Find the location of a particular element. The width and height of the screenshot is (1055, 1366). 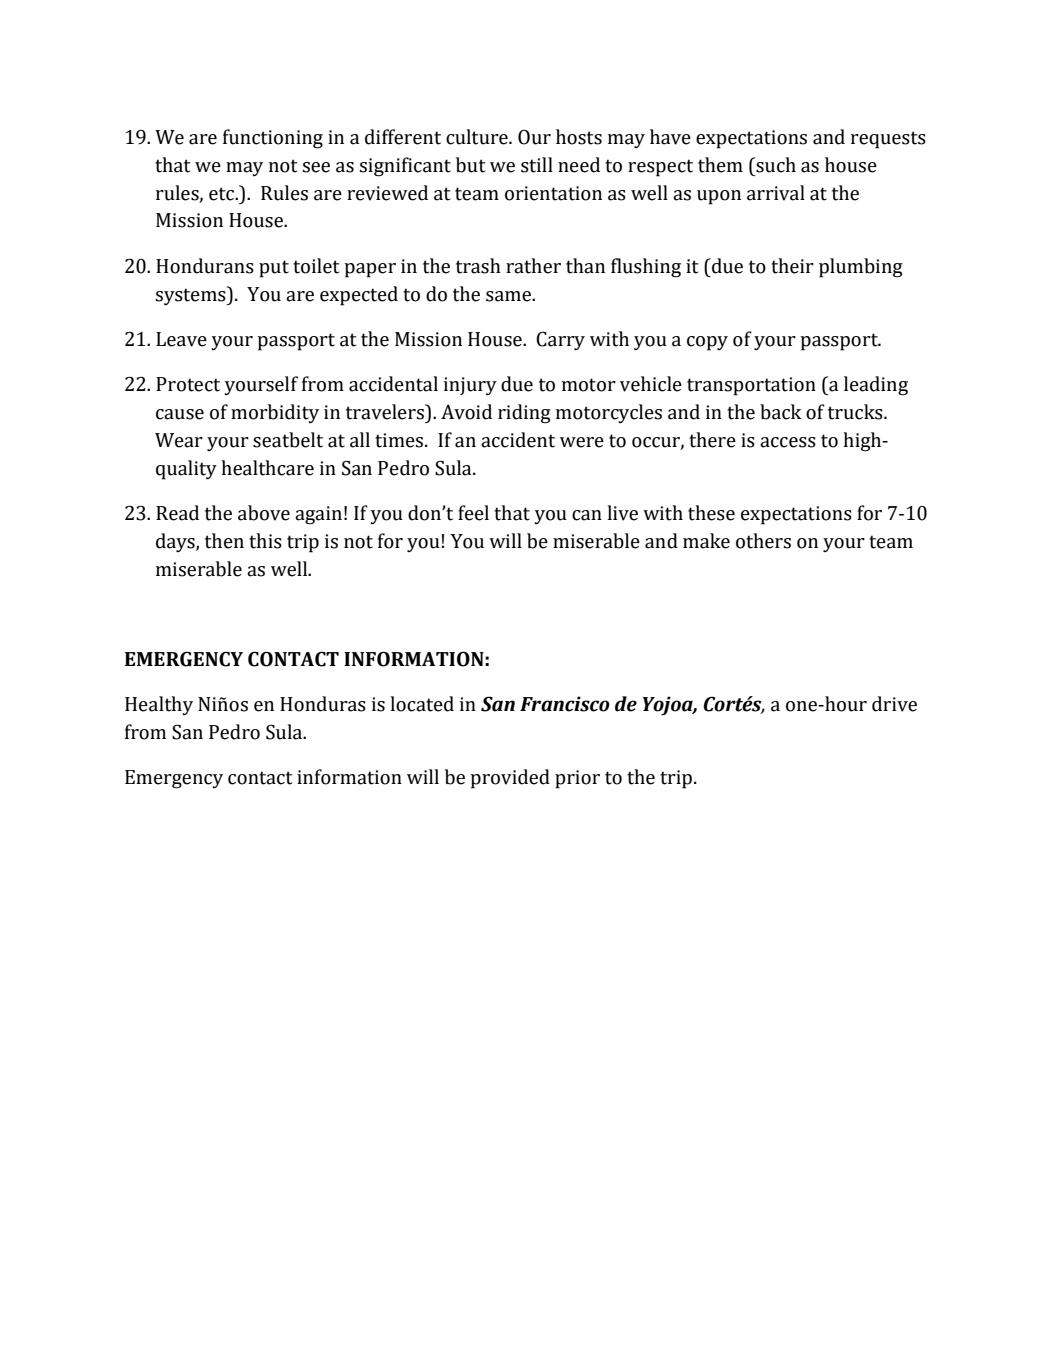

rather is located at coordinates (533, 266).
